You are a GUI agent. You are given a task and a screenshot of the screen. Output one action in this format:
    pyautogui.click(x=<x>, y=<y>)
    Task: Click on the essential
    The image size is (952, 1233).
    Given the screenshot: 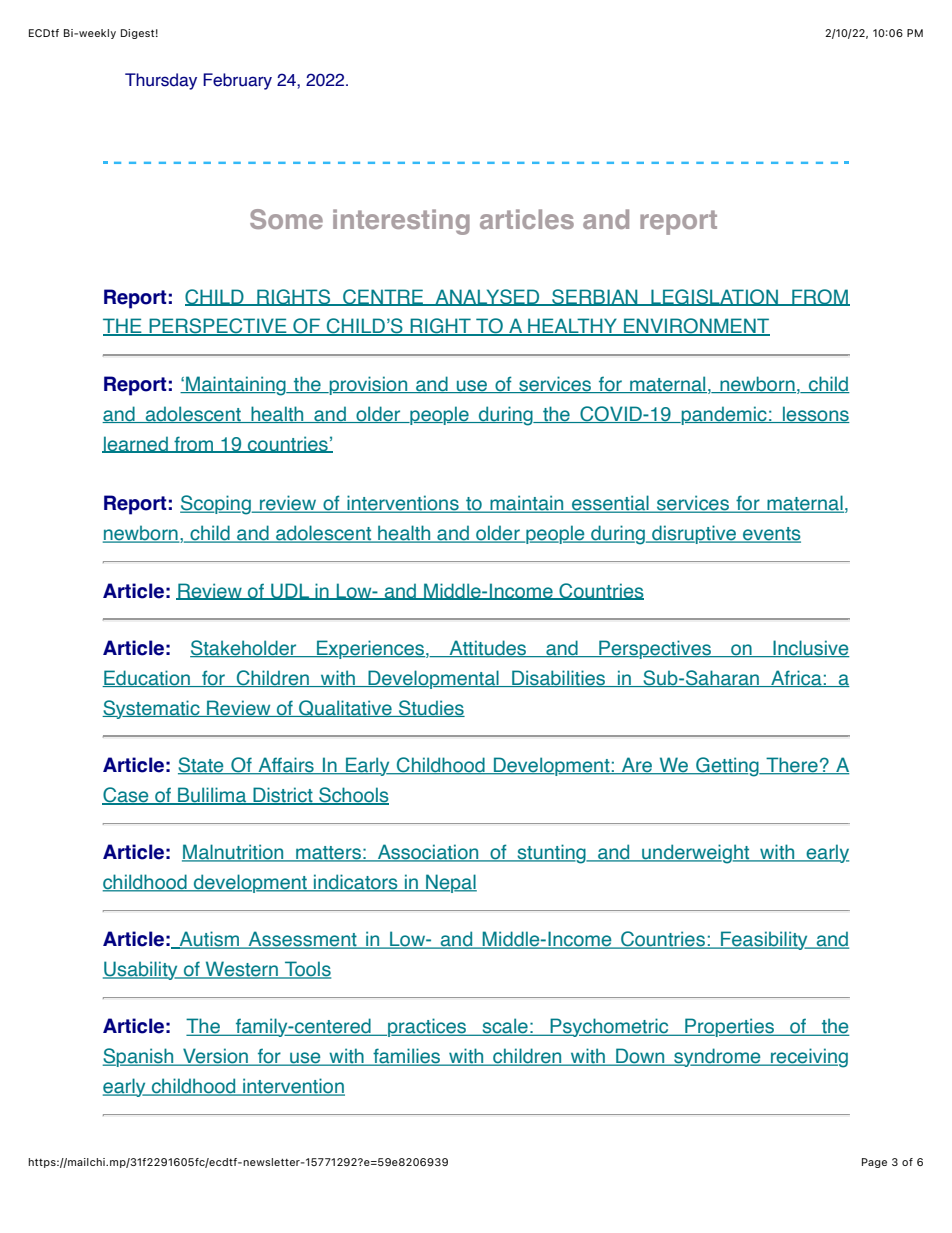 What is the action you would take?
    pyautogui.click(x=610, y=504)
